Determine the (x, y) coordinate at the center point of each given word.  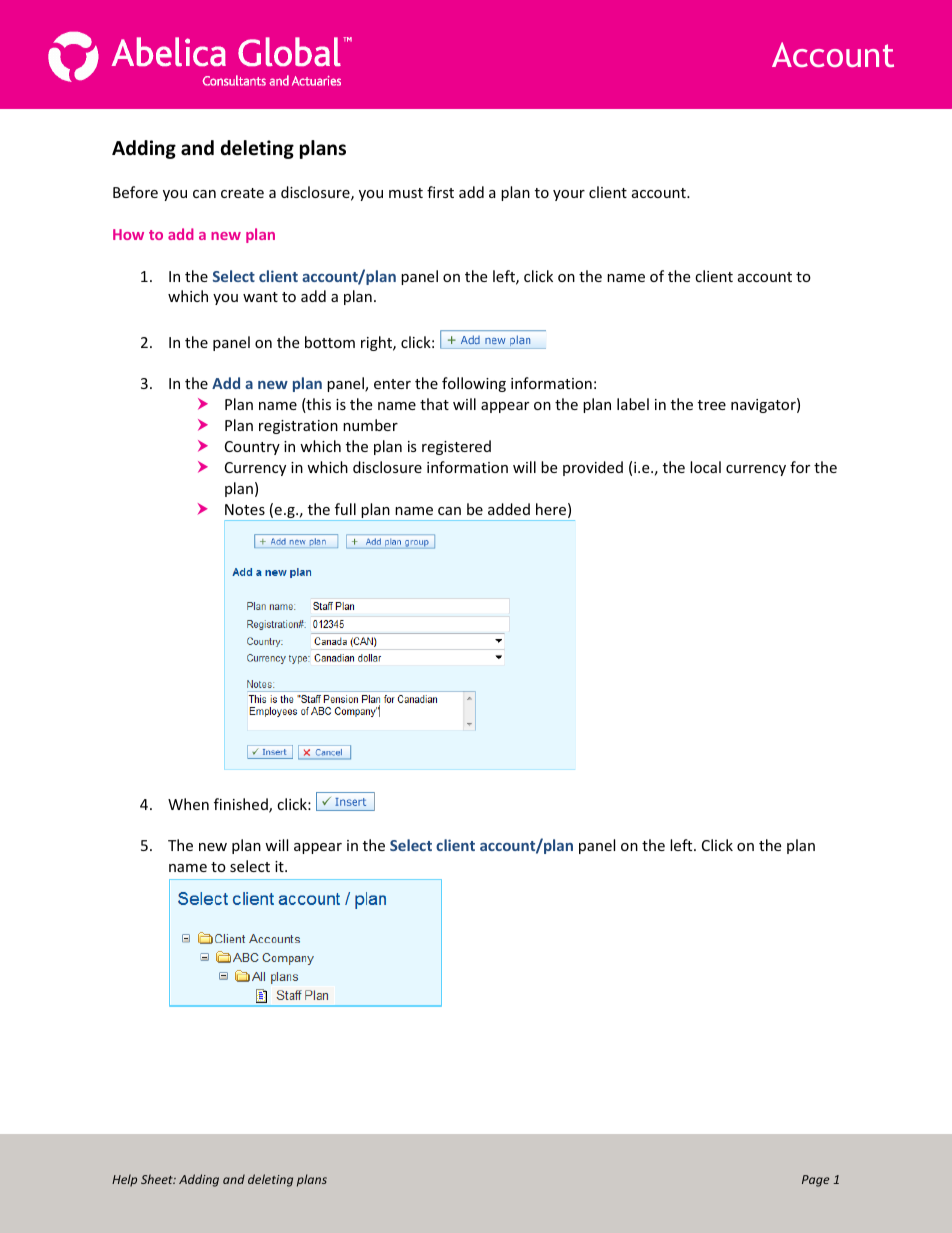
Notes (245, 509)
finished (242, 805)
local (705, 467)
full (345, 509)
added (509, 509)
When (188, 804)
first (440, 192)
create (242, 193)
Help (124, 1180)
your (569, 195)
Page (815, 1181)
